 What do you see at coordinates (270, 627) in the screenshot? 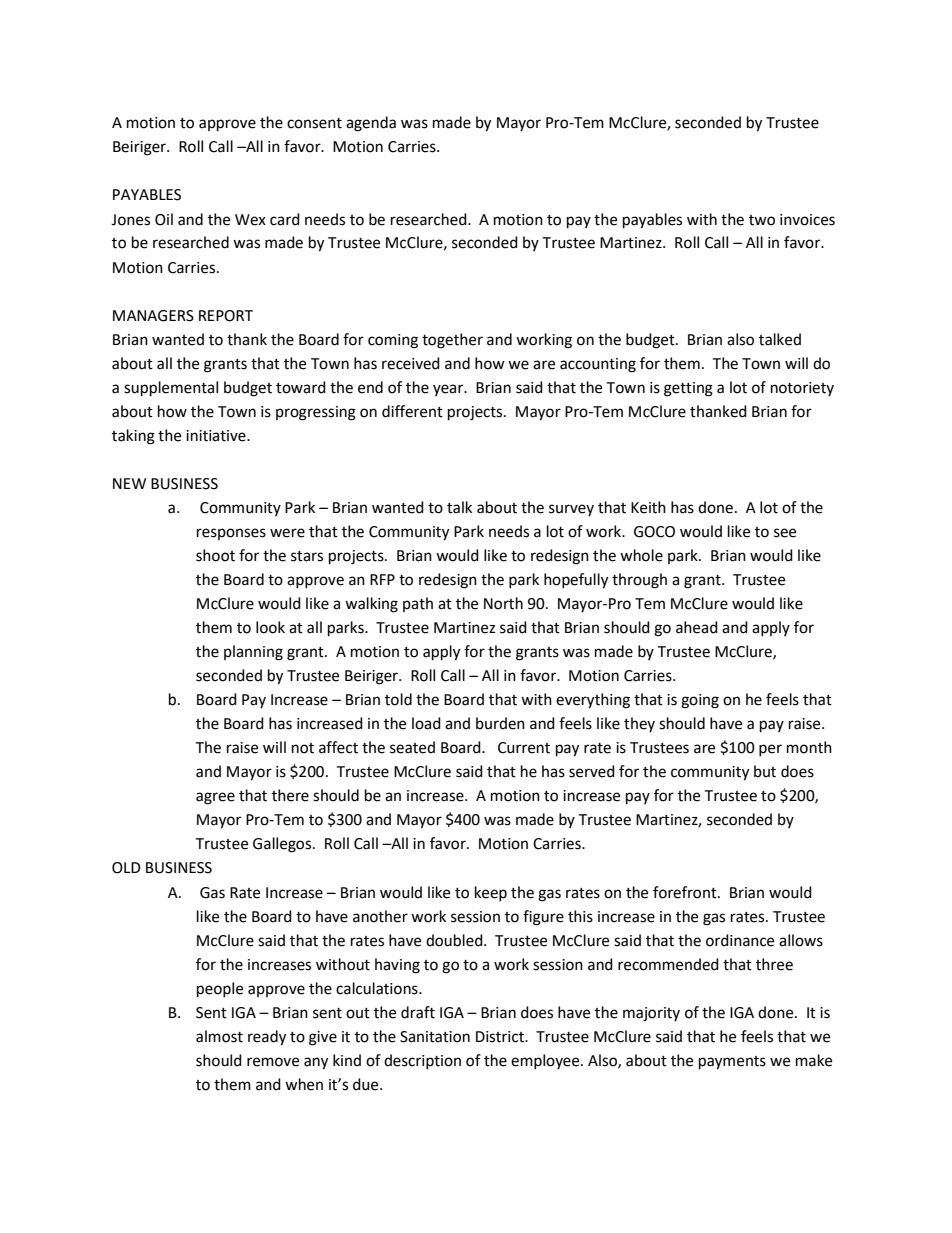
I see `look` at bounding box center [270, 627].
